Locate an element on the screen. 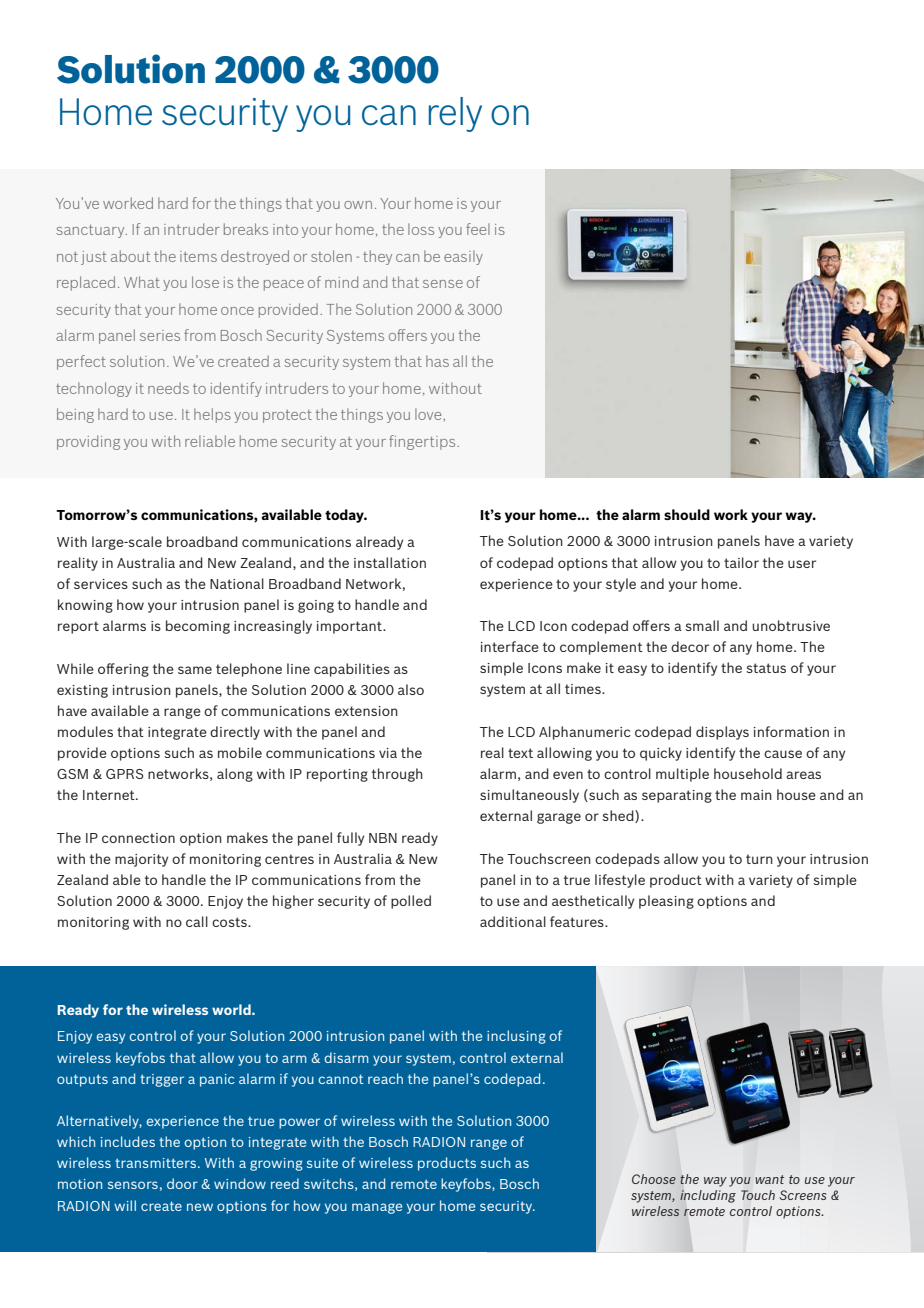  decor is located at coordinates (690, 646).
